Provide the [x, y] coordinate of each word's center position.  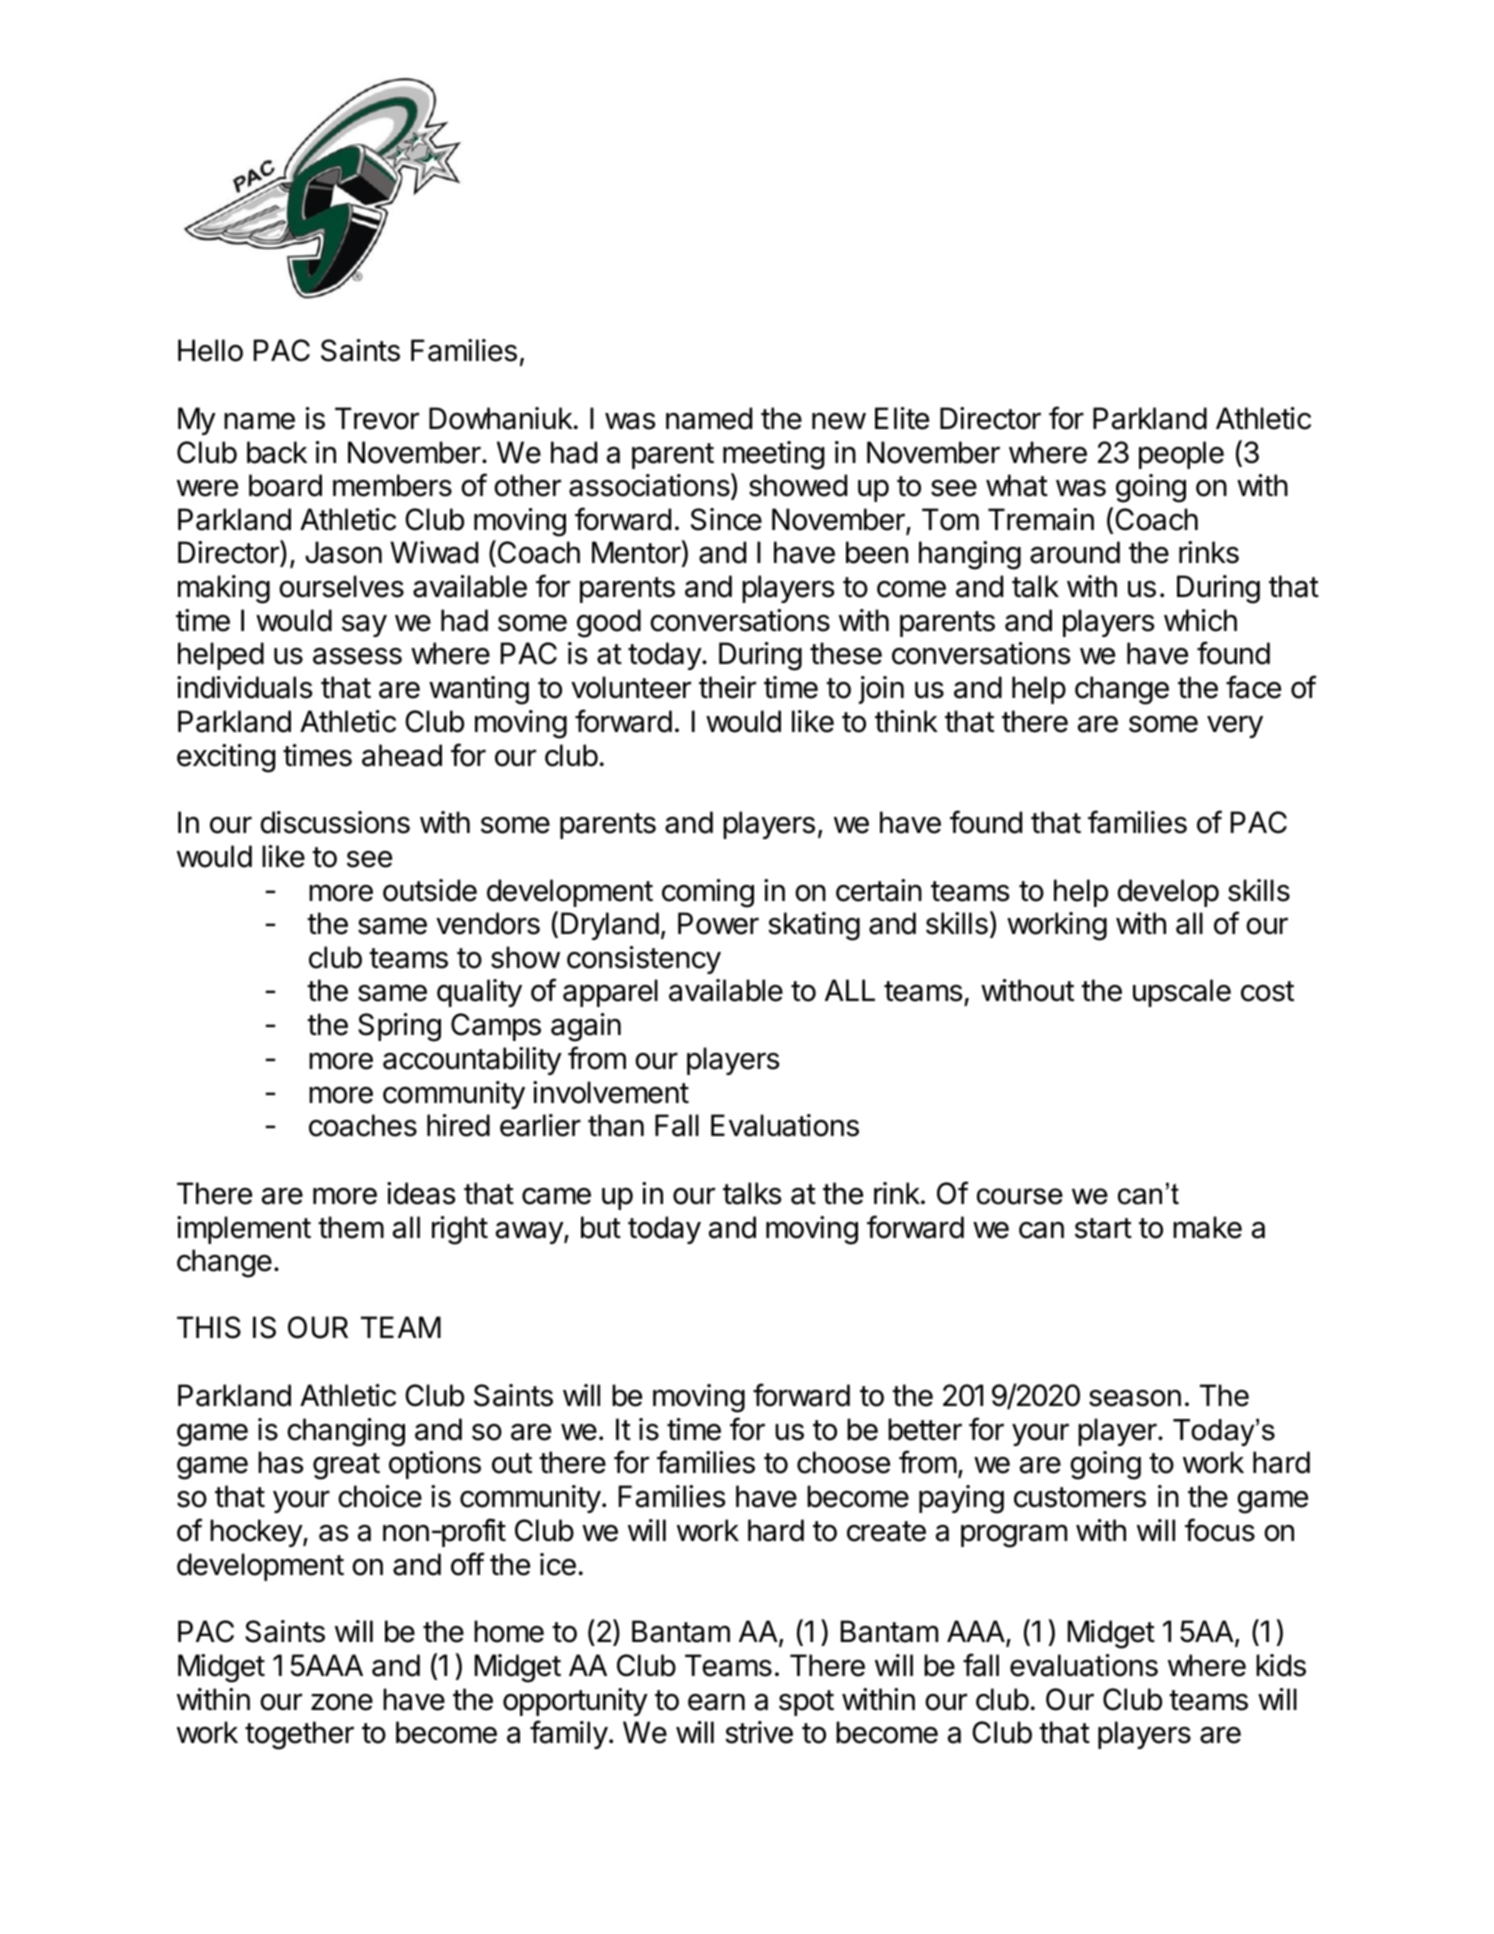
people [1181, 455]
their [727, 687]
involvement [611, 1092]
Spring [399, 1027]
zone [342, 1702]
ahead [402, 755]
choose [843, 1462]
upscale [1182, 993]
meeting [774, 455]
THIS [209, 1327]
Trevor [377, 418]
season [1135, 1398]
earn [716, 1702]
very [1235, 726]
